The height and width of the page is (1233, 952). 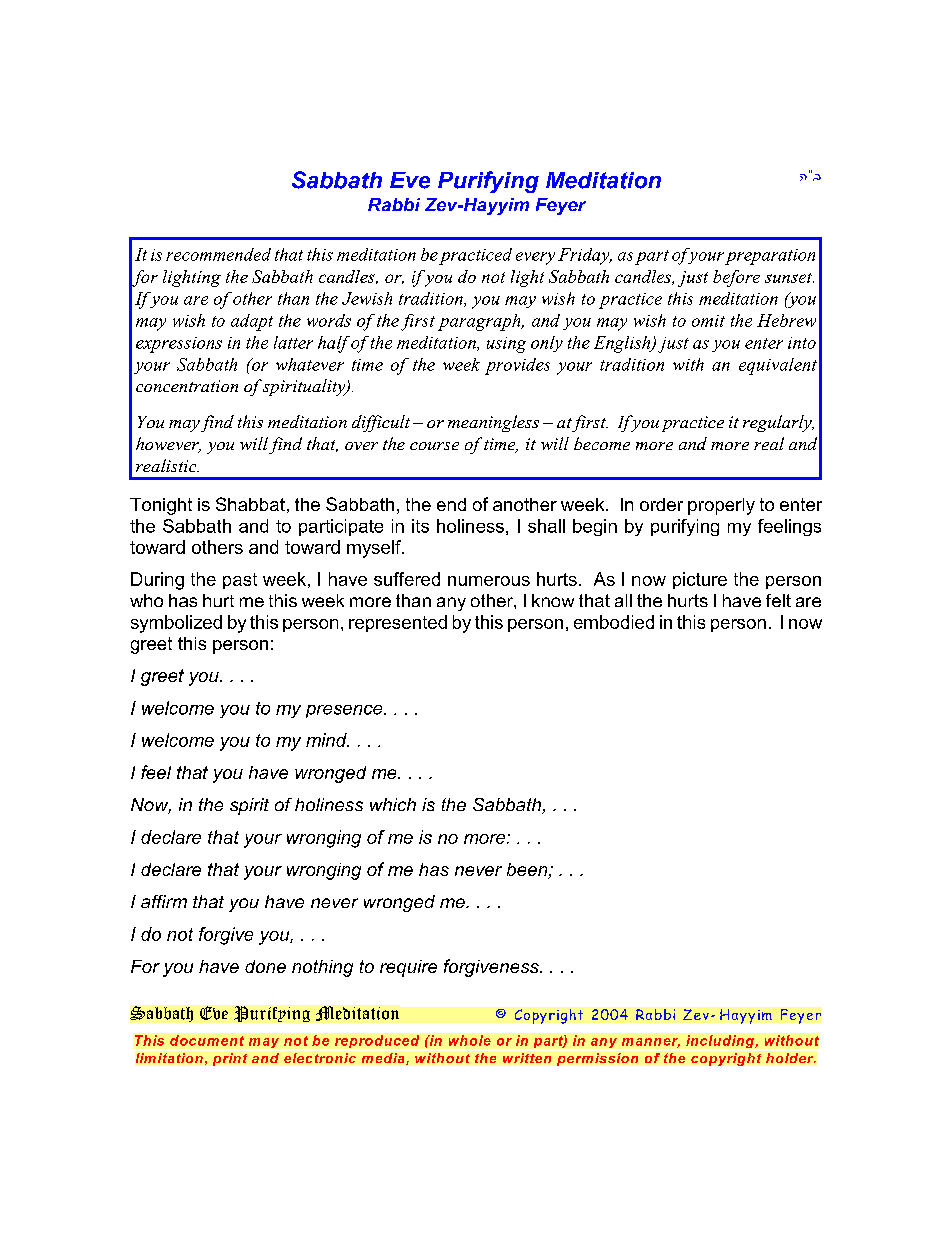 I want to click on every, so click(x=535, y=258).
